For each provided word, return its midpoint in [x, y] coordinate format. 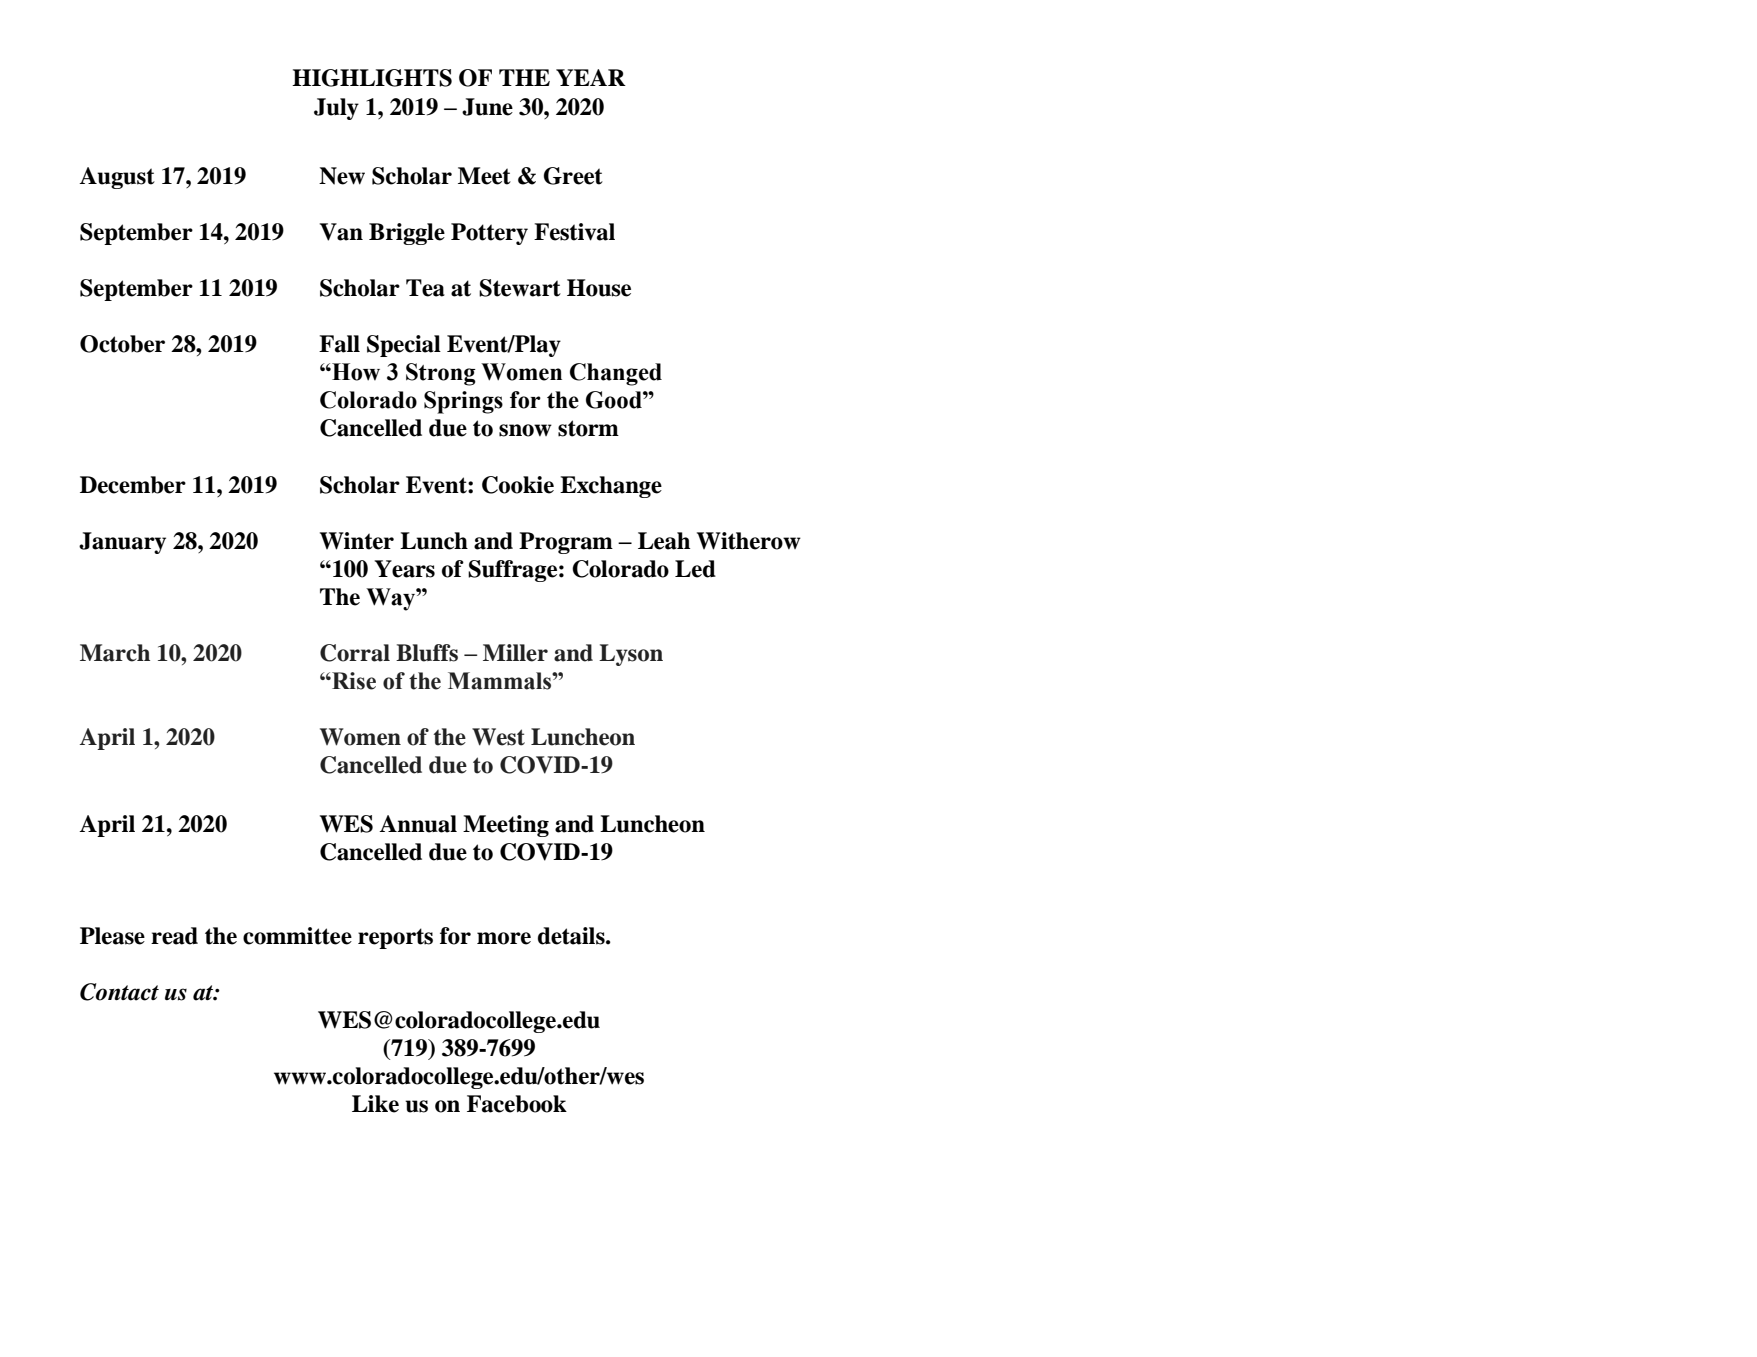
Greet [573, 176]
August [117, 178]
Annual [418, 824]
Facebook [517, 1104]
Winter [357, 541]
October [122, 344]
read [174, 936]
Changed [616, 374]
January [122, 543]
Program [566, 543]
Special [404, 346]
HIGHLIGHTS [372, 78]
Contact [119, 992]
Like [375, 1104]
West [498, 737]
